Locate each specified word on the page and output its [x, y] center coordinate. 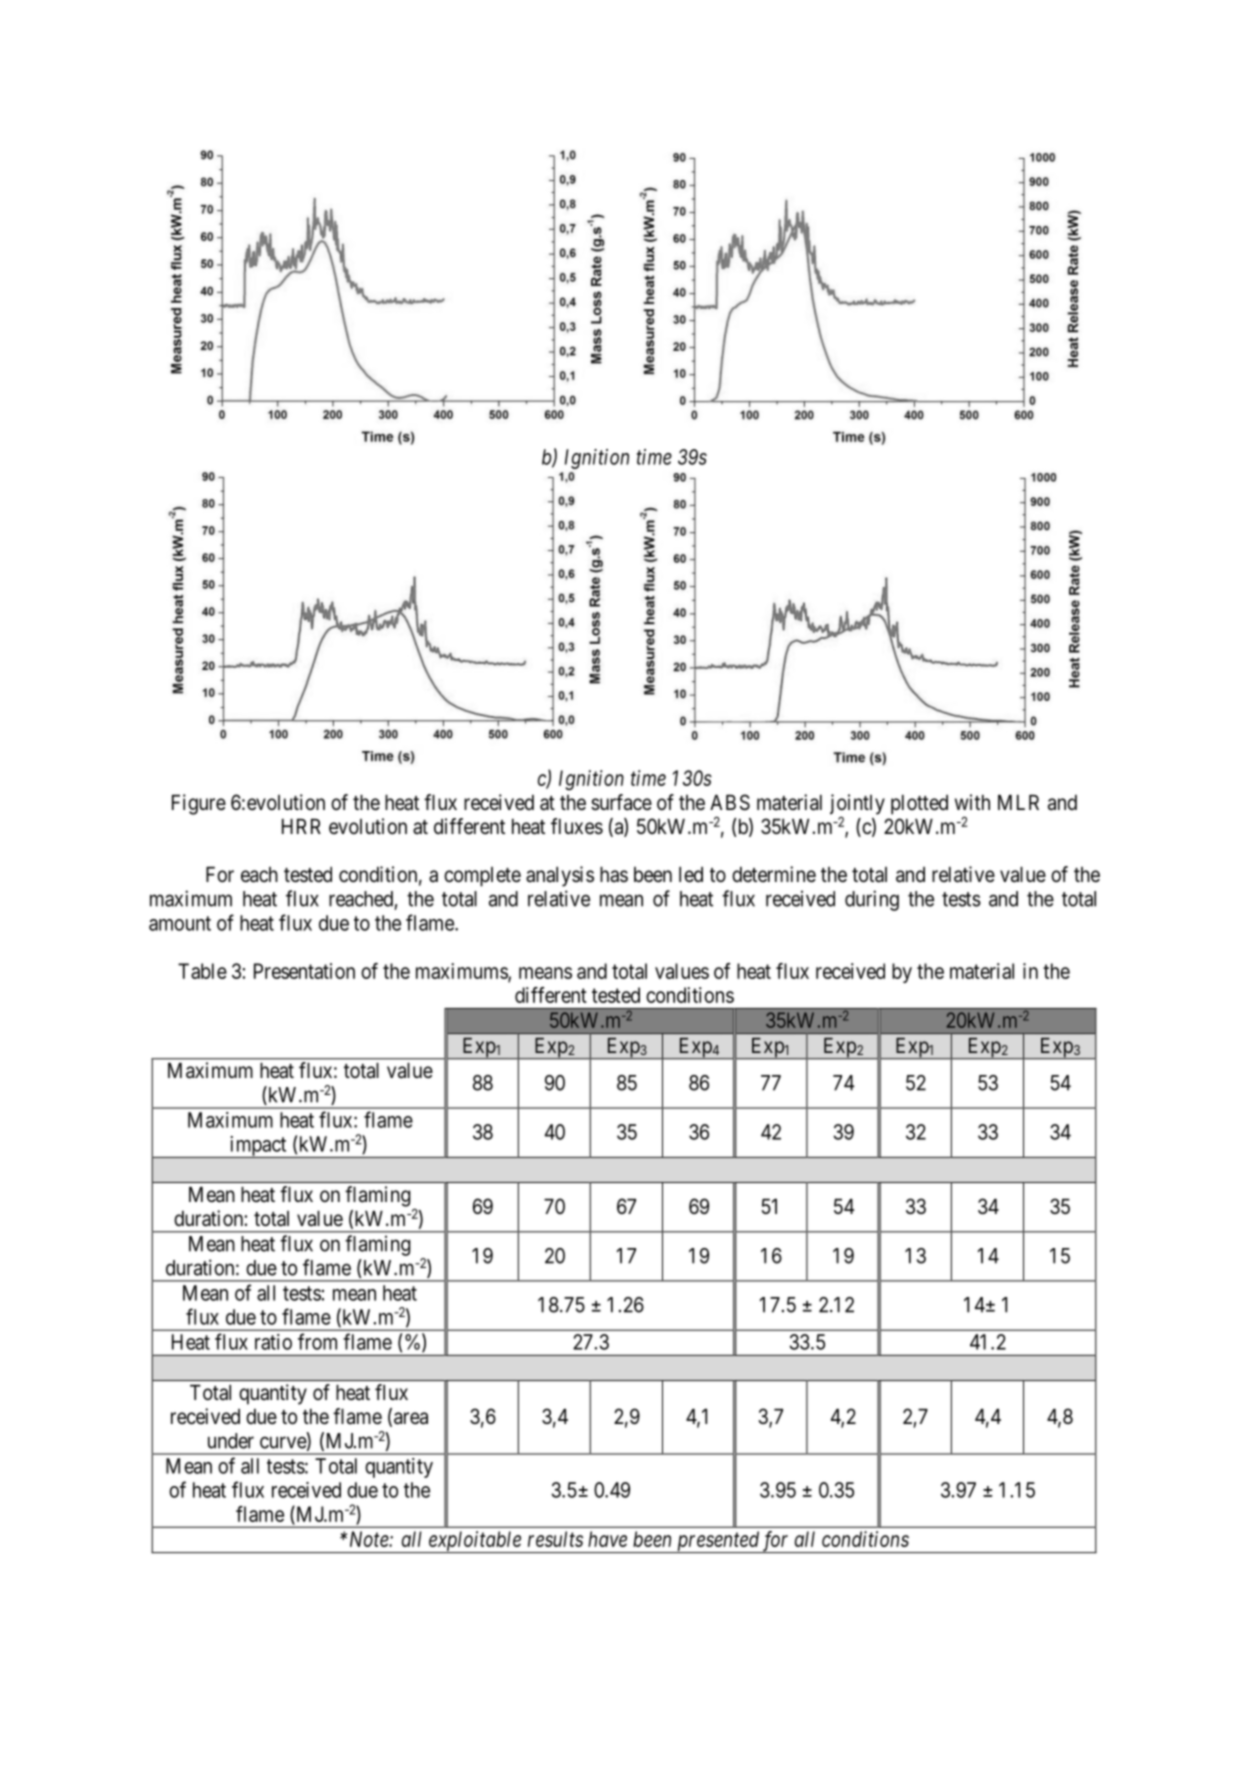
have [607, 1539]
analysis [560, 876]
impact [258, 1147]
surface [621, 802]
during [872, 900]
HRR [301, 826]
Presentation [304, 971]
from [317, 1341]
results [555, 1539]
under [231, 1441]
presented [717, 1542]
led [691, 875]
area [411, 1418]
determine [774, 874]
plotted [919, 805]
